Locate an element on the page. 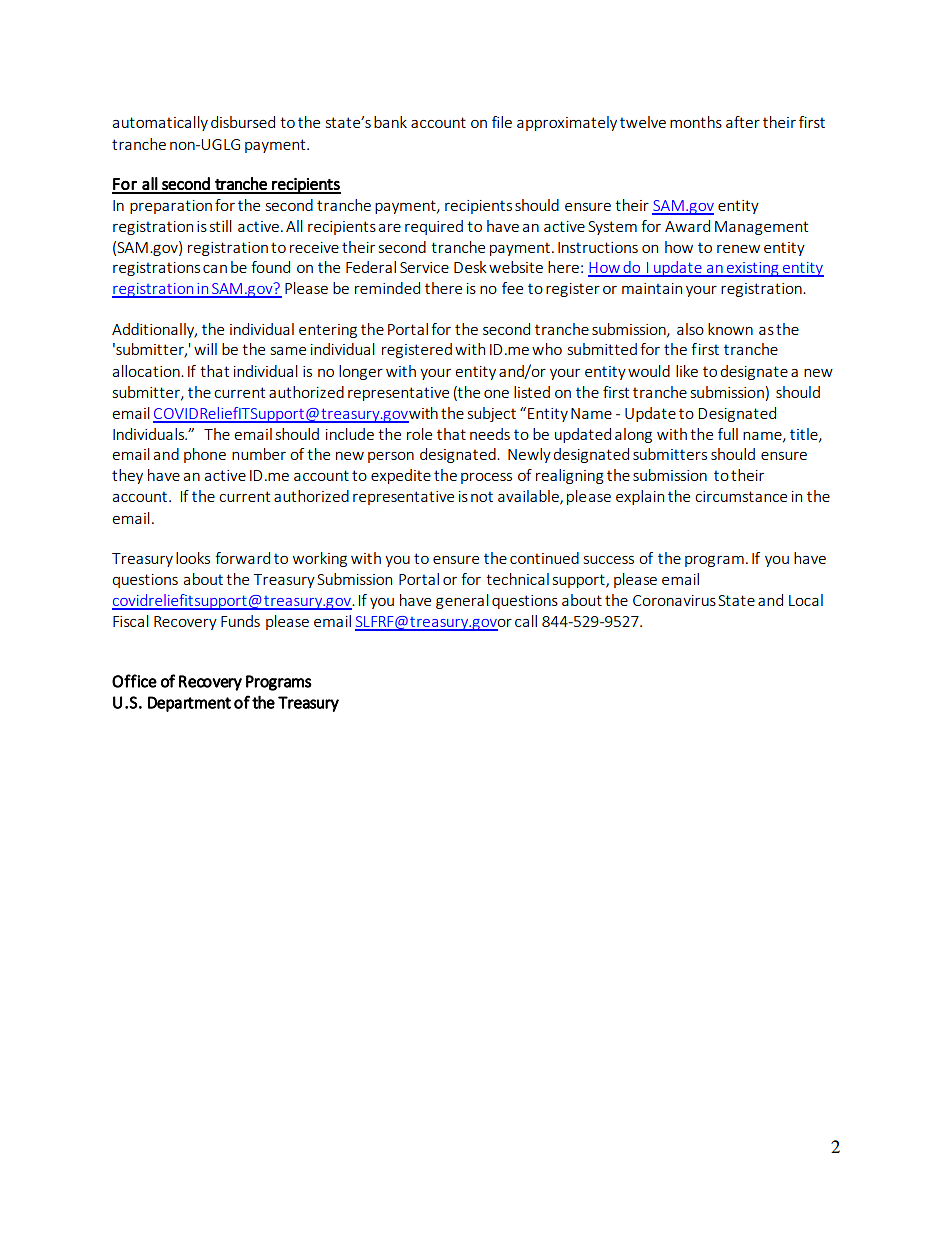 The image size is (952, 1233). success is located at coordinates (609, 560).
